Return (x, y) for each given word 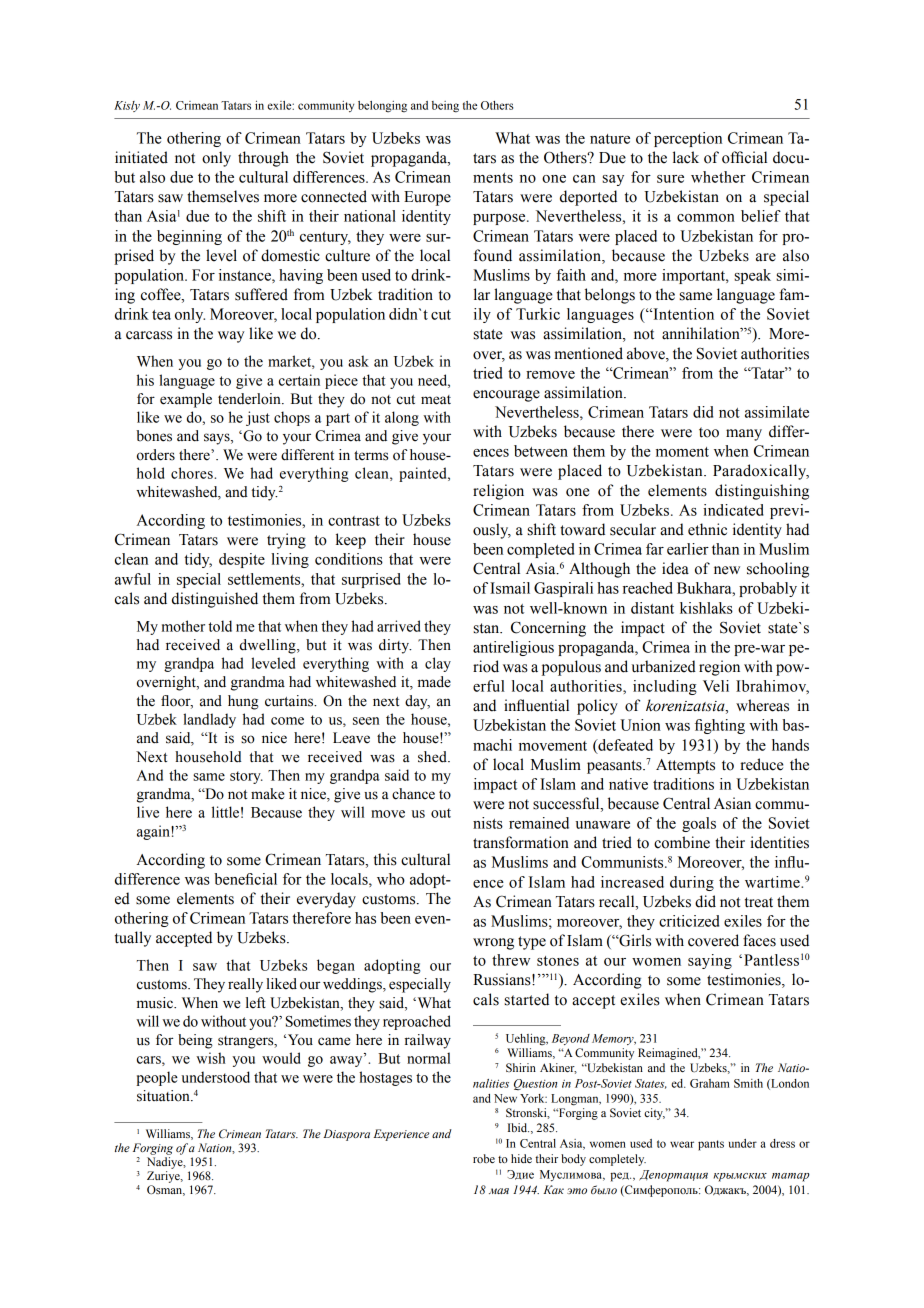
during (692, 883)
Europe (427, 198)
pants (711, 1145)
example (186, 400)
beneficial (245, 879)
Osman (166, 1190)
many (744, 435)
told (220, 626)
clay (438, 664)
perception (688, 139)
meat (436, 400)
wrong (493, 944)
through (263, 159)
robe (484, 1158)
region (719, 668)
